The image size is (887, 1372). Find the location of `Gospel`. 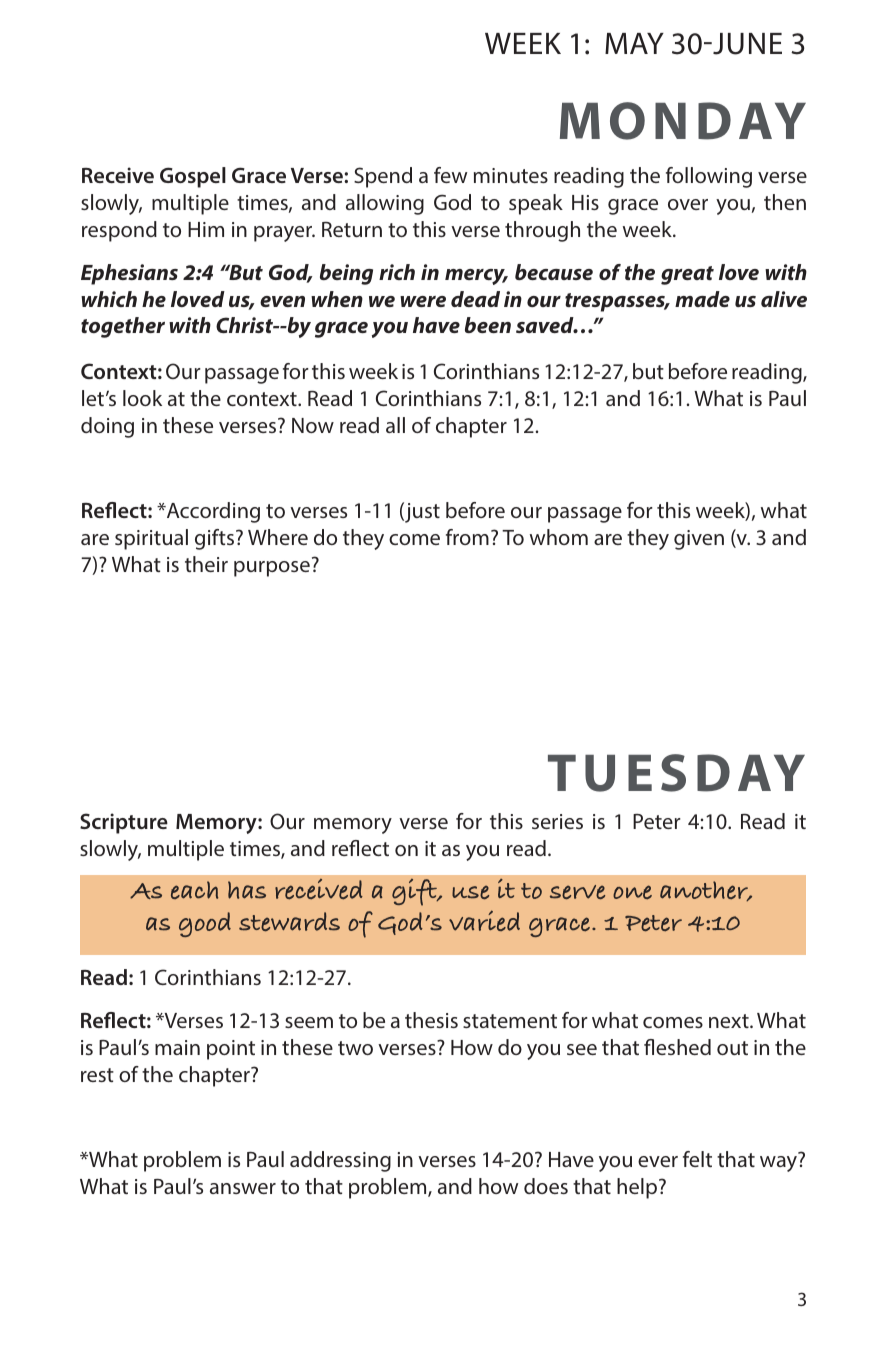

Gospel is located at coordinates (193, 177).
